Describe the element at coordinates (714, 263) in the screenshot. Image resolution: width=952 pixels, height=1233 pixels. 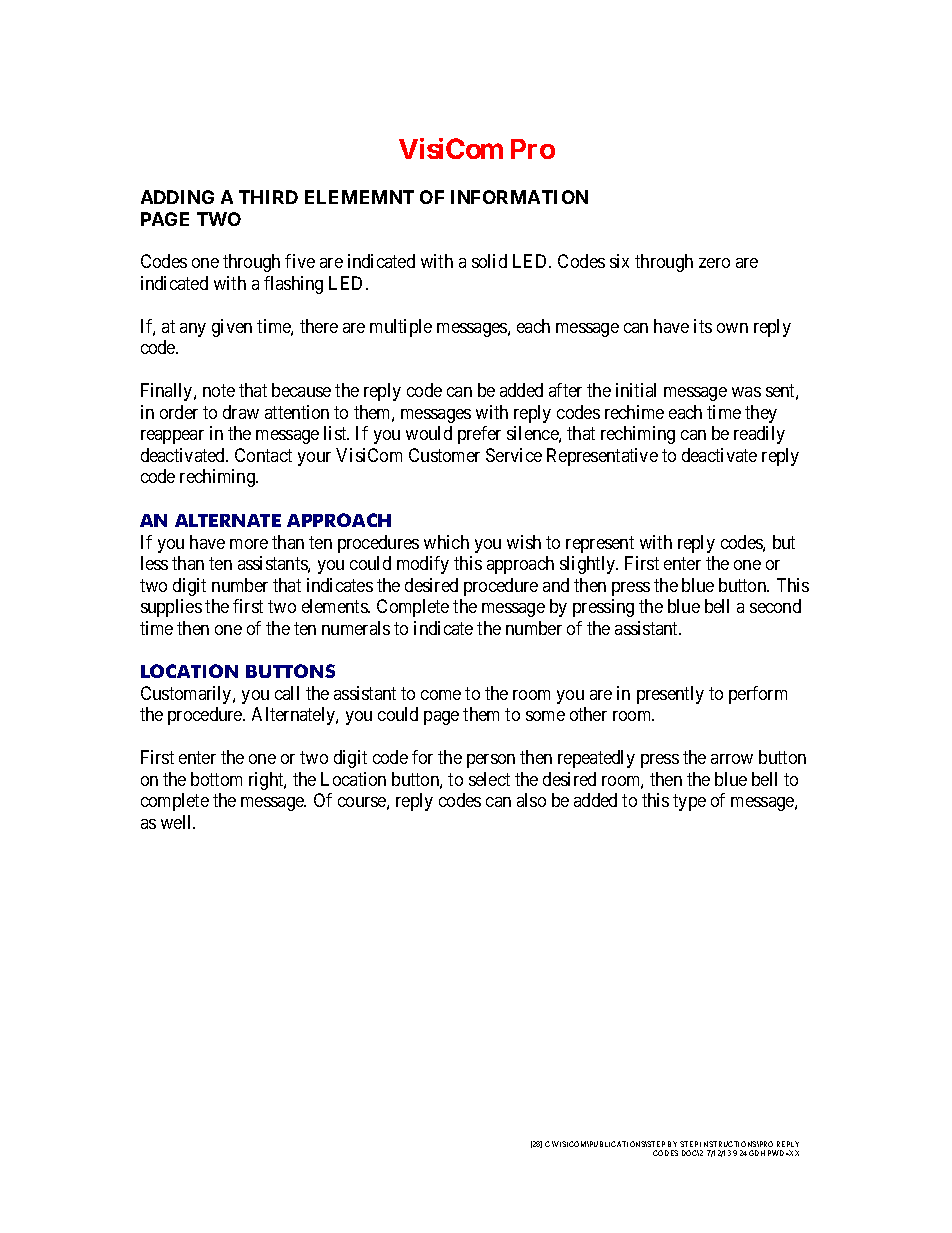
I see `zero` at that location.
